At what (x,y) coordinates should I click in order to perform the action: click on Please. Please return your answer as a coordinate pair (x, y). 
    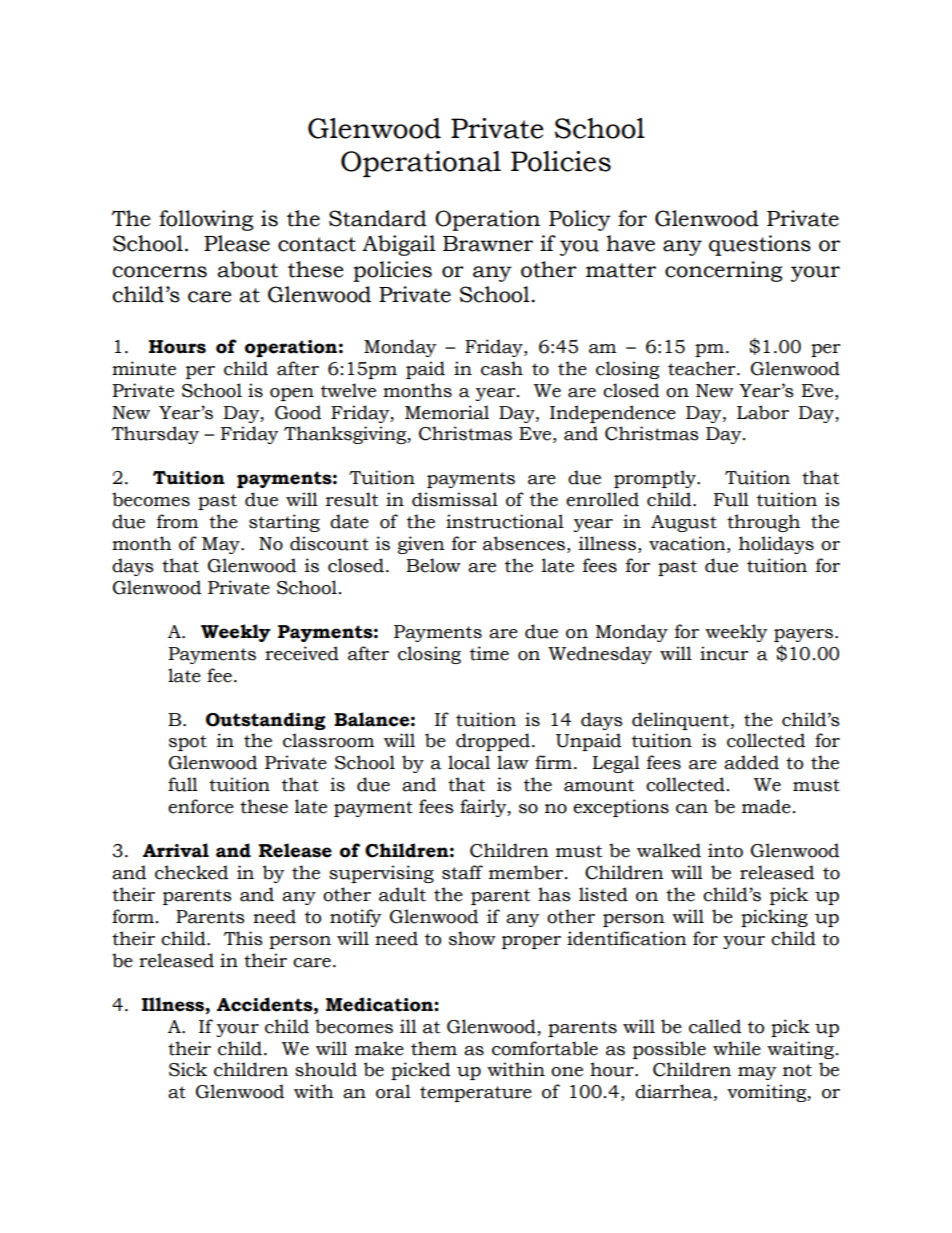
    Looking at the image, I should click on (237, 243).
